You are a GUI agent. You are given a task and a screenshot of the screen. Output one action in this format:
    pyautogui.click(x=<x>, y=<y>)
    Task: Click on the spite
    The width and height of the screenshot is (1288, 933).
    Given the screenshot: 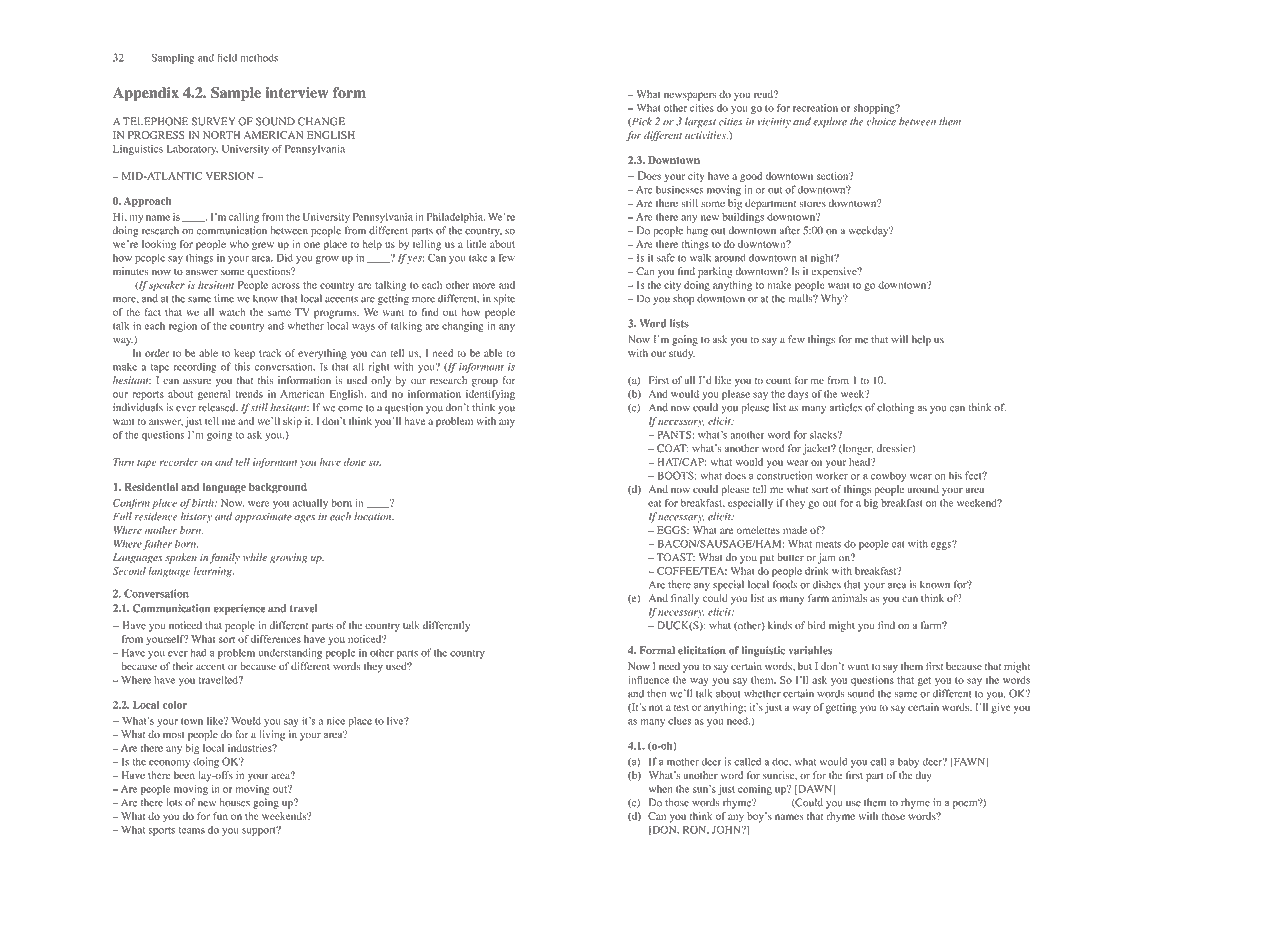 What is the action you would take?
    pyautogui.click(x=504, y=299)
